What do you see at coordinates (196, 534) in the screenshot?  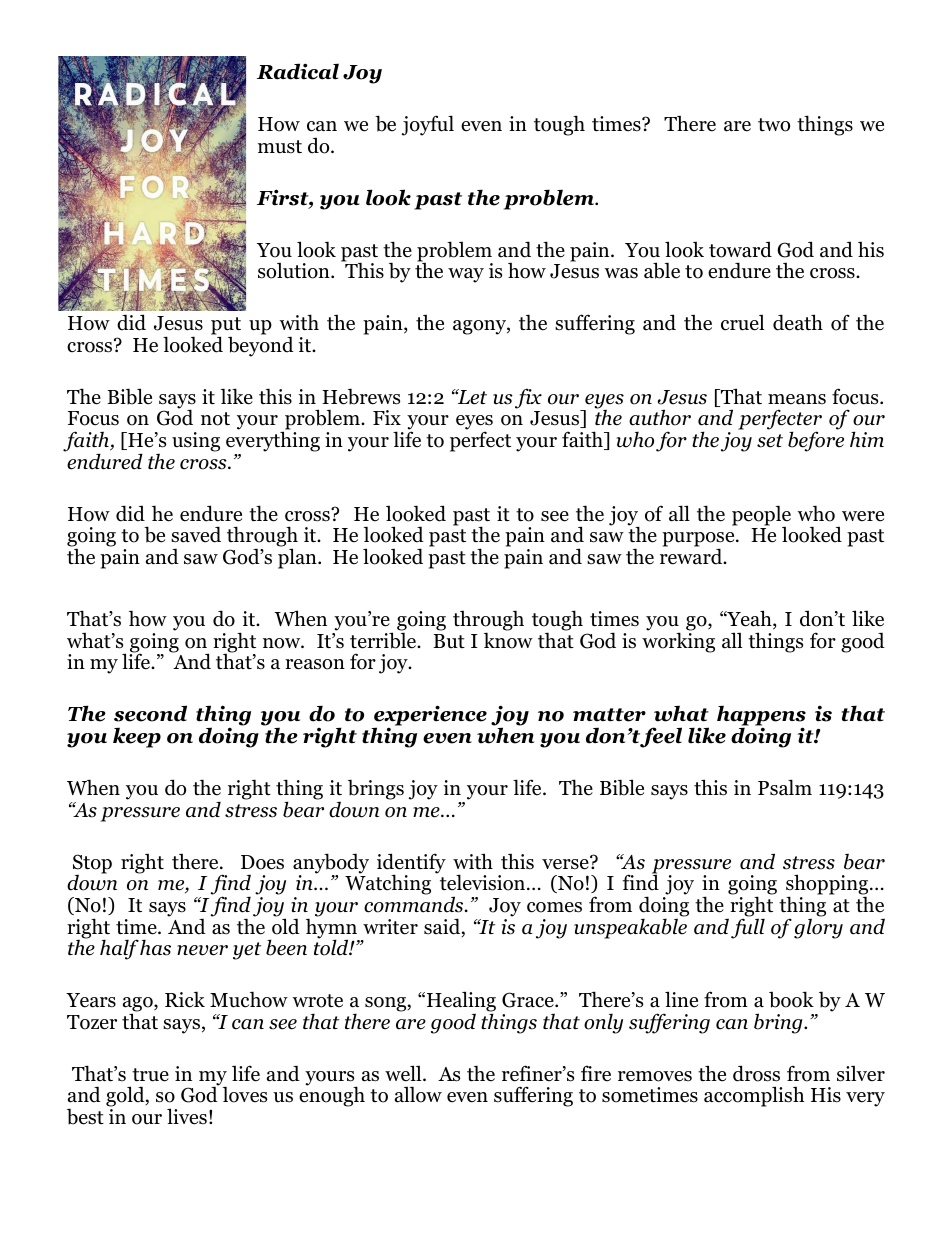 I see `saved` at bounding box center [196, 534].
